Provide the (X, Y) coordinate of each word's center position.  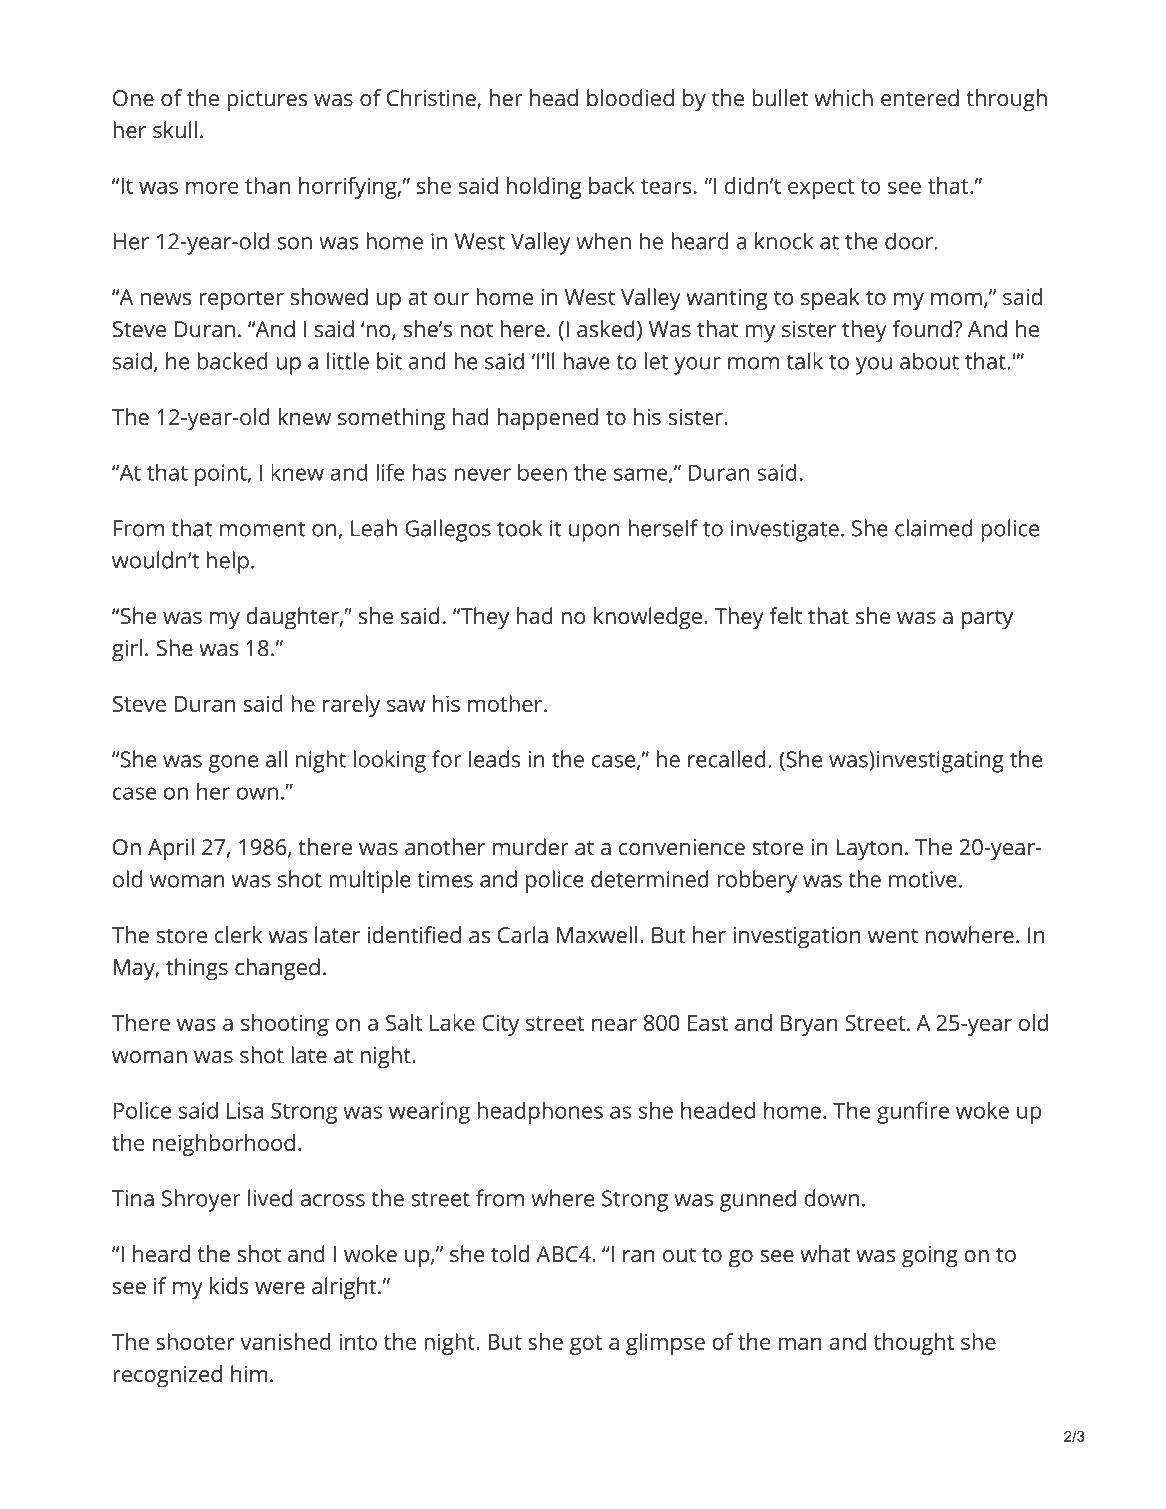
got (586, 1345)
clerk (238, 934)
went (893, 935)
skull (175, 129)
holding (544, 188)
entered (920, 97)
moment (263, 529)
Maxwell (597, 934)
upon (594, 533)
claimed (933, 528)
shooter (195, 1341)
